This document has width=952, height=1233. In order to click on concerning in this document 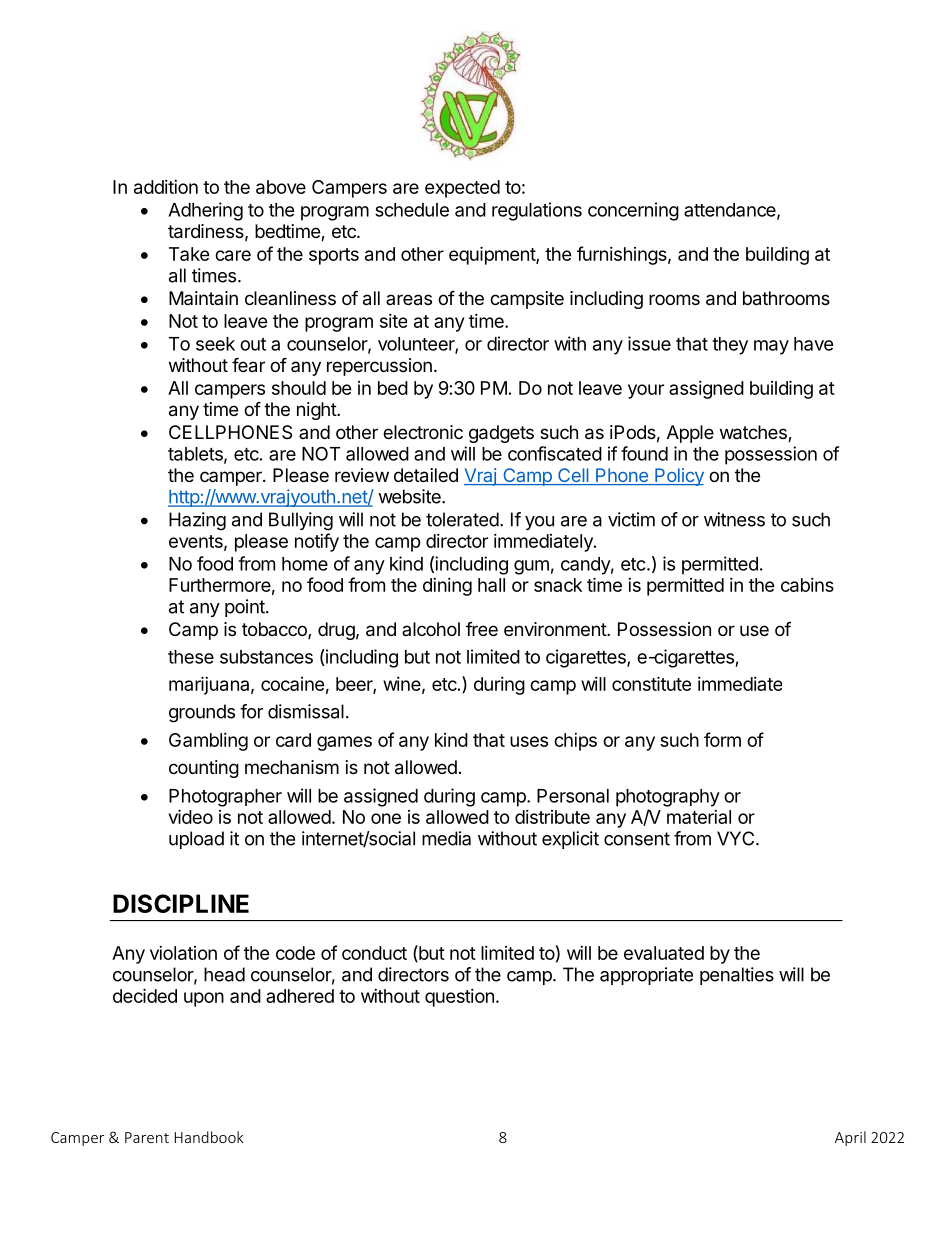, I will do `click(633, 211)`.
